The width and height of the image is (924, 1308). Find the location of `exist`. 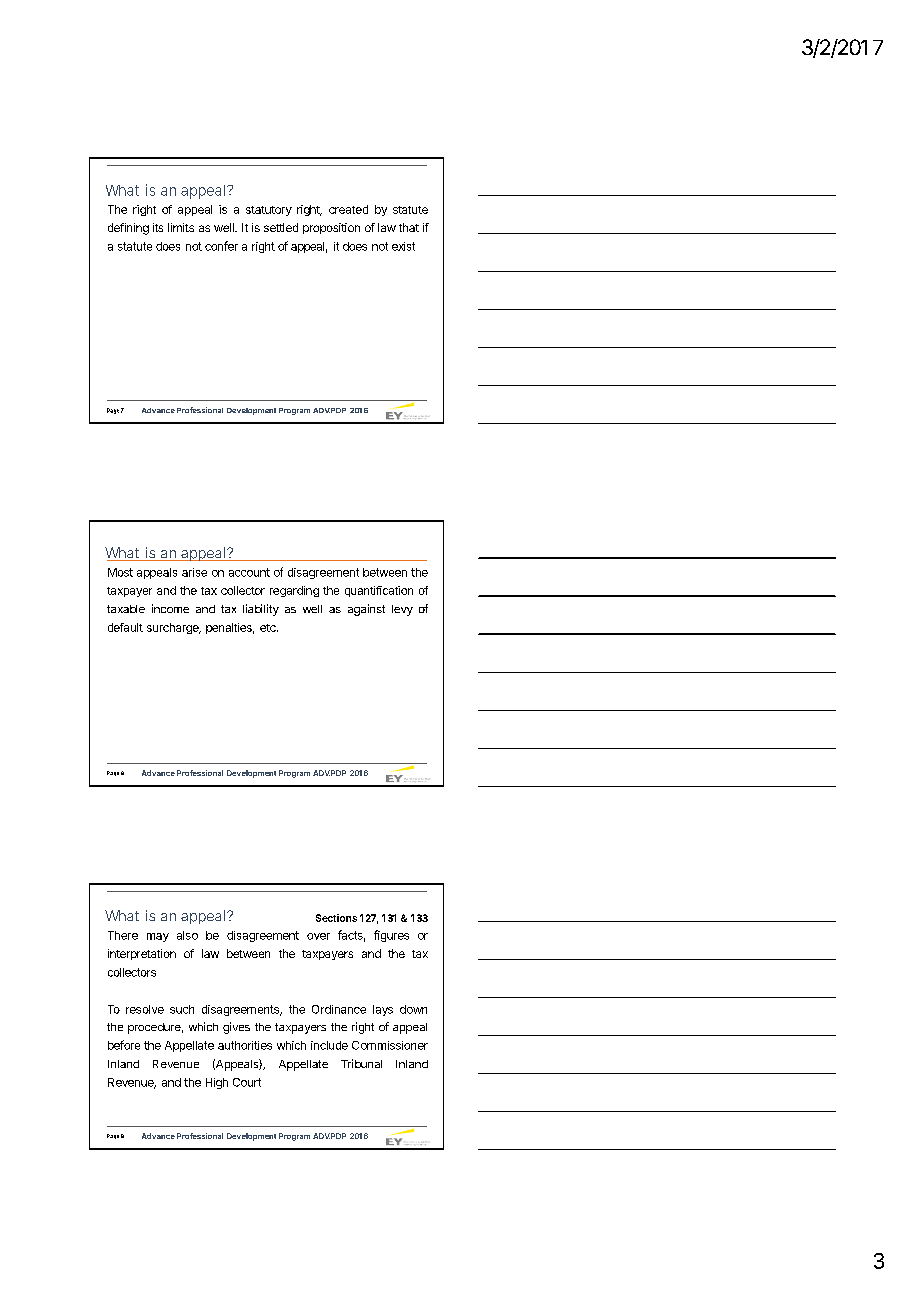

exist is located at coordinates (403, 246).
